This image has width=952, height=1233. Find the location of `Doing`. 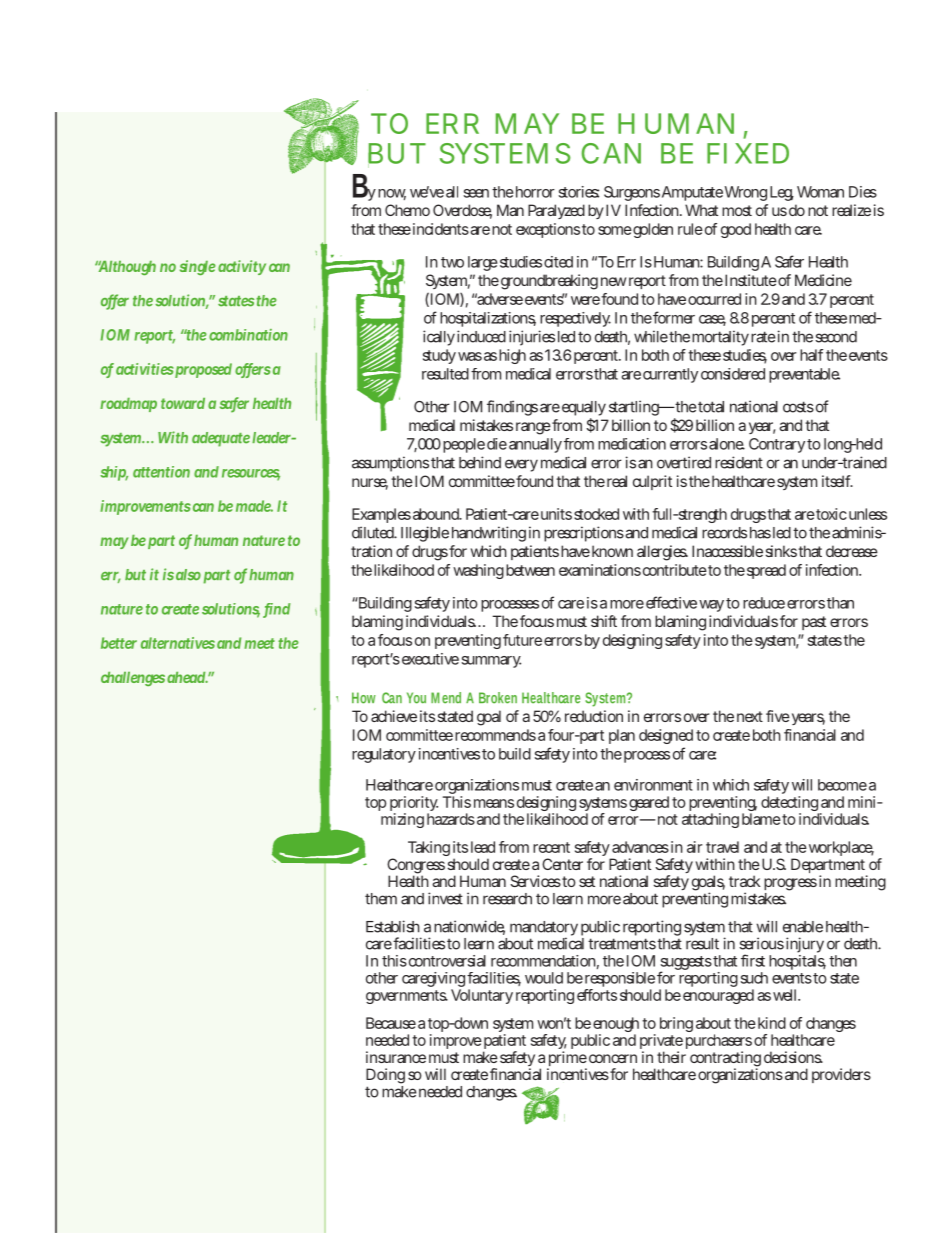

Doing is located at coordinates (385, 1077).
